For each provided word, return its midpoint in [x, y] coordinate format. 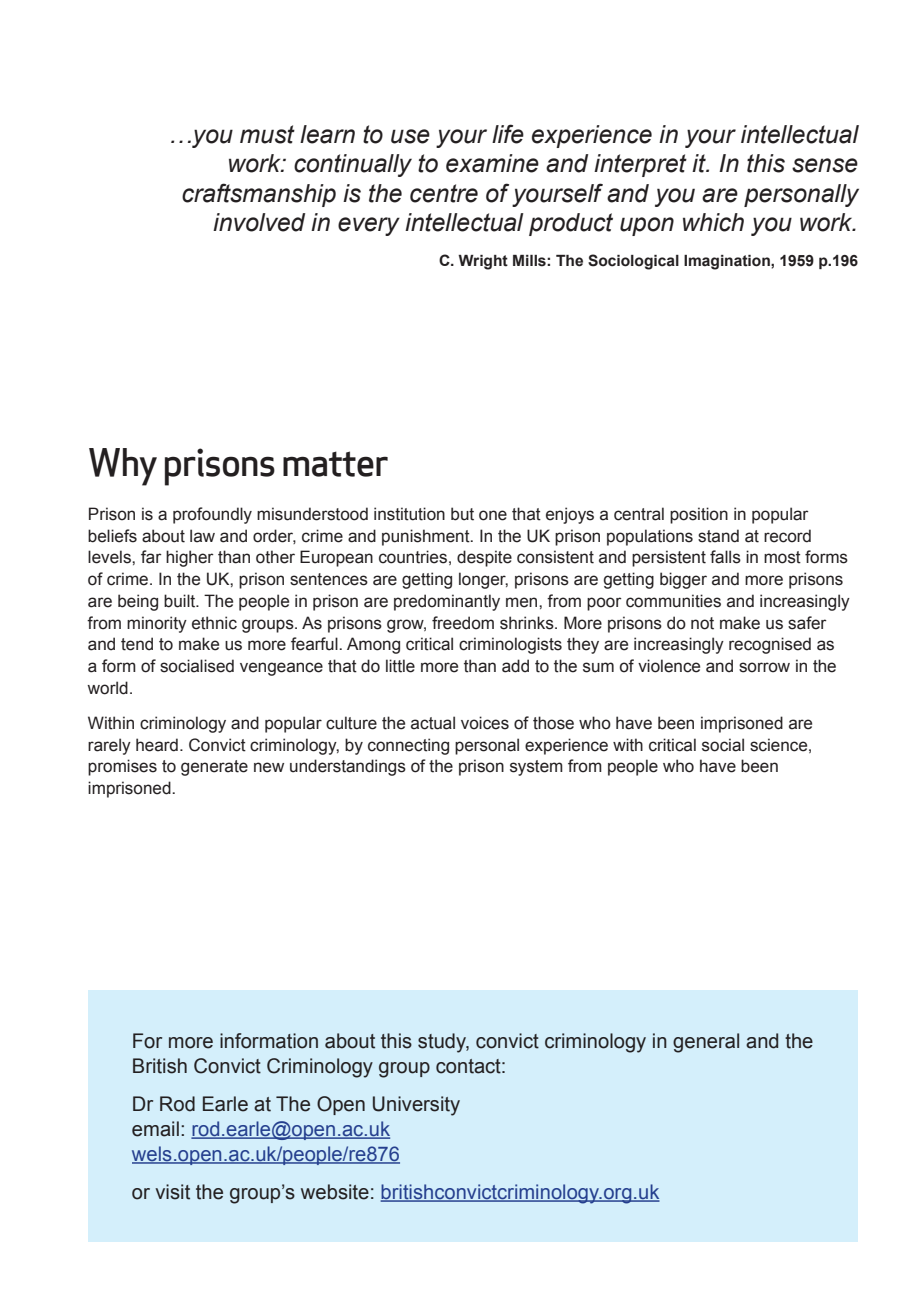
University [416, 1106]
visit [172, 1192]
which [713, 222]
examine [492, 163]
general [706, 1043]
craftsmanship [259, 195]
